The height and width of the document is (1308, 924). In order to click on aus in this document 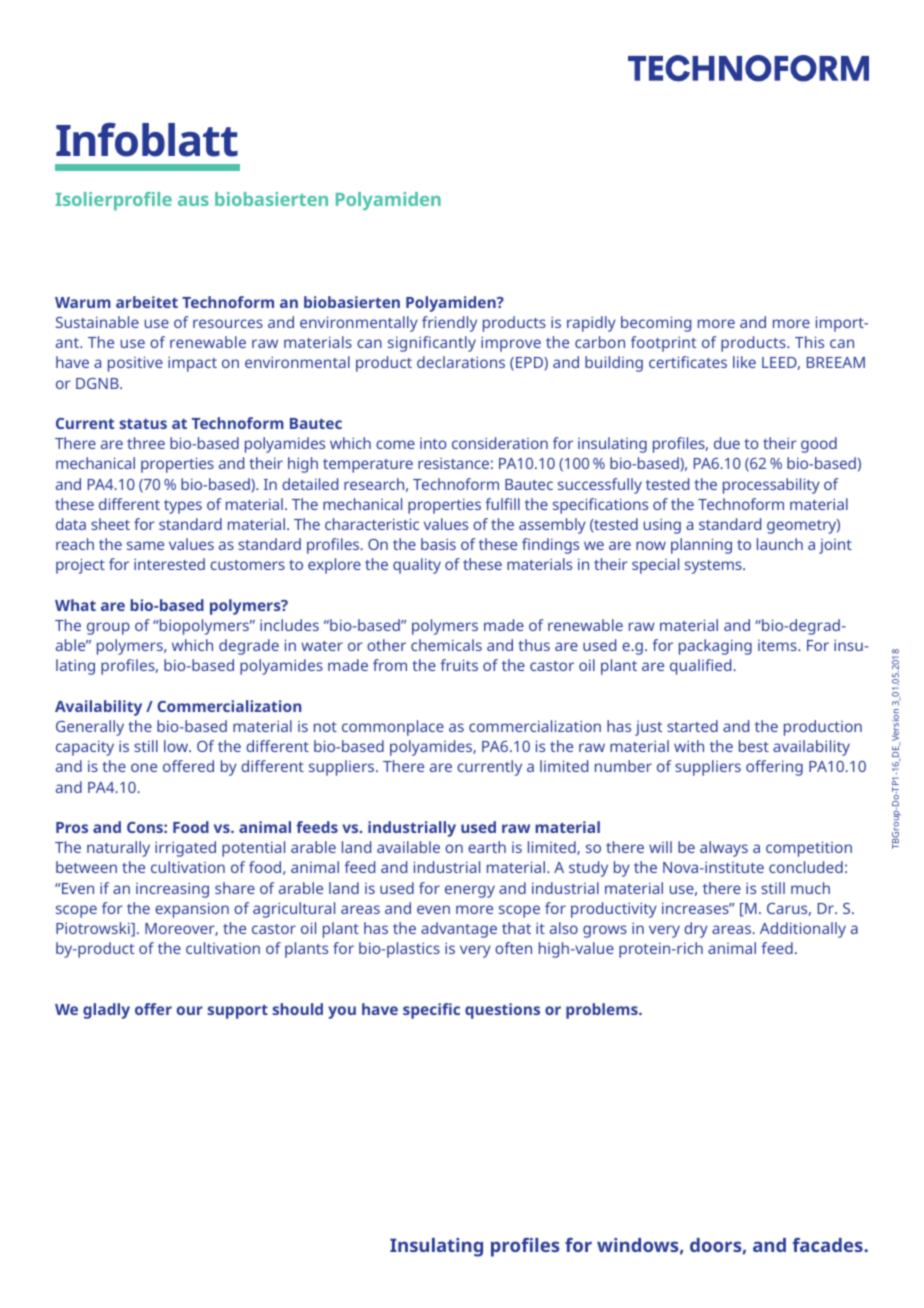, I will do `click(193, 201)`.
